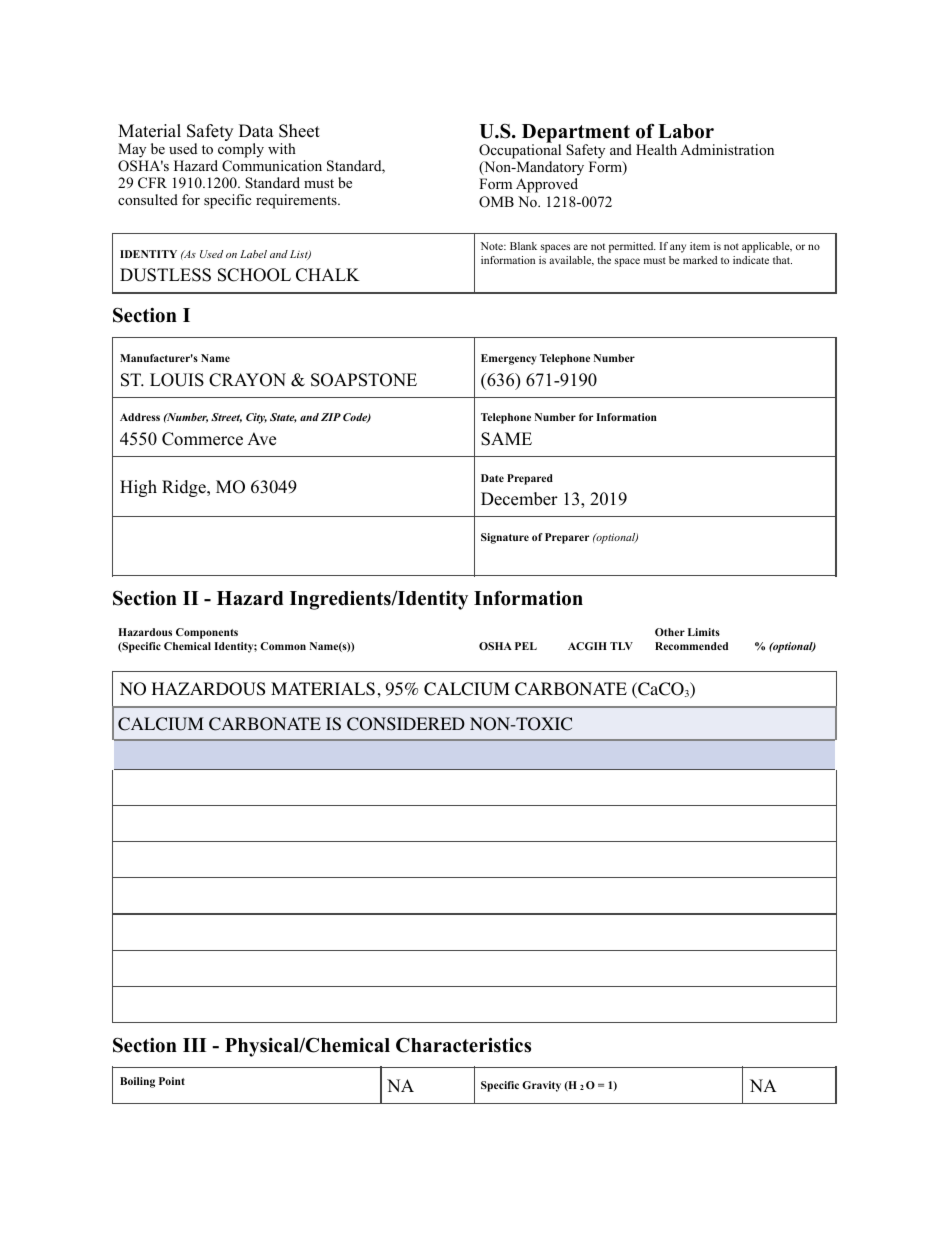  I want to click on Gravity, so click(541, 1086).
